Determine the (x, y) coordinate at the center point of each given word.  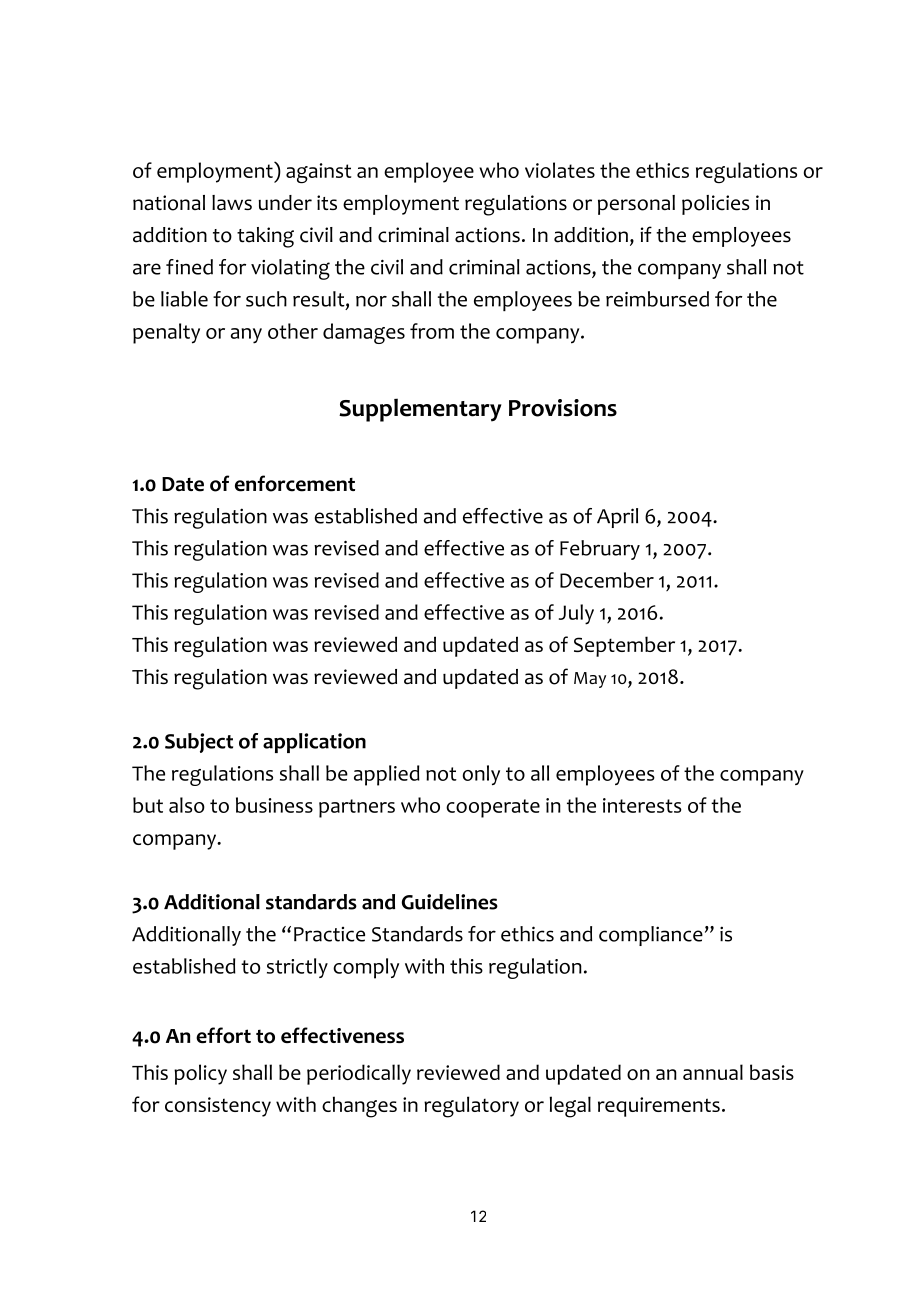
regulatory (471, 1107)
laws (232, 202)
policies (715, 205)
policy (200, 1074)
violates (560, 170)
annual (713, 1072)
